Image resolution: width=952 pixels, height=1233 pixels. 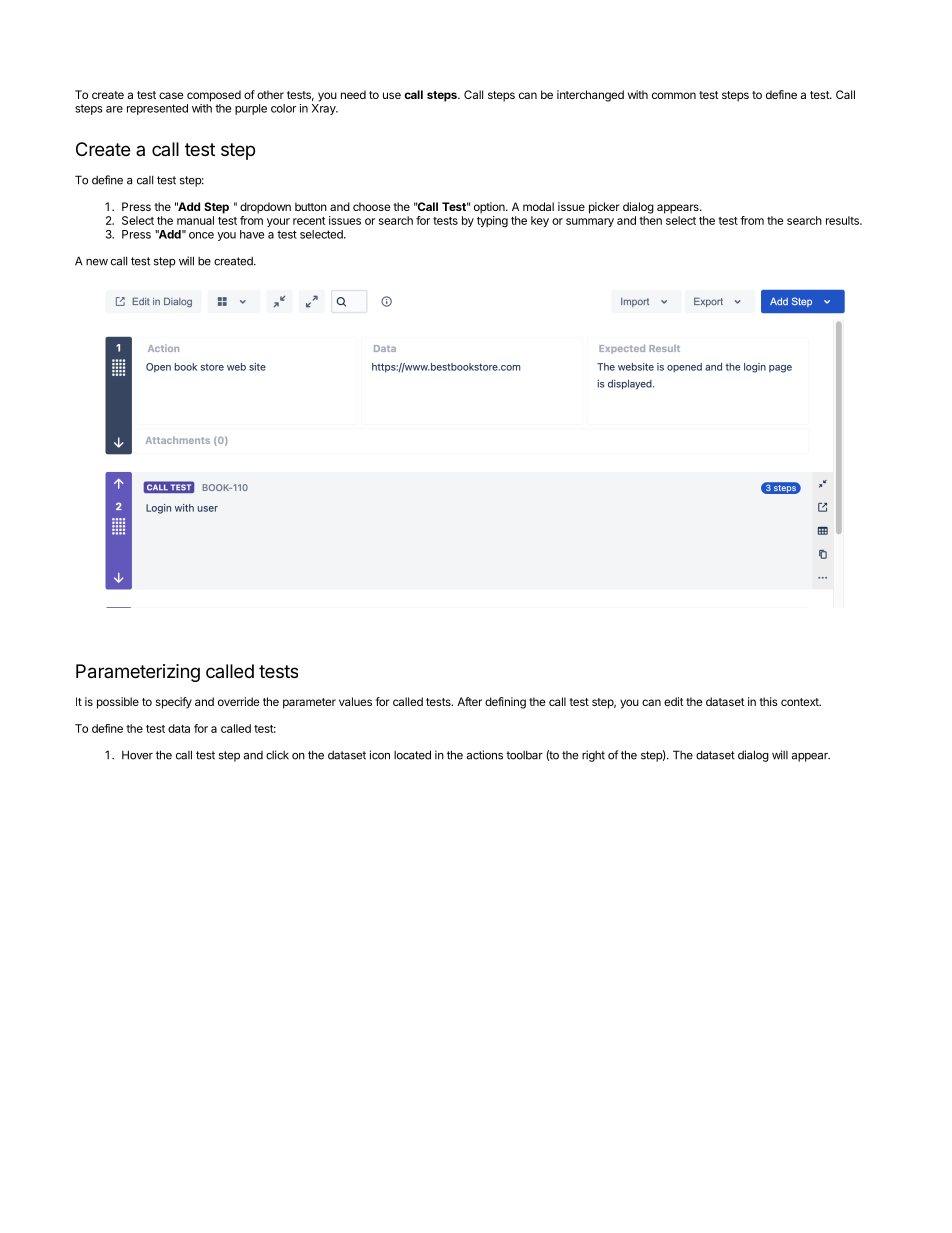 What do you see at coordinates (392, 95) in the document?
I see `use` at bounding box center [392, 95].
